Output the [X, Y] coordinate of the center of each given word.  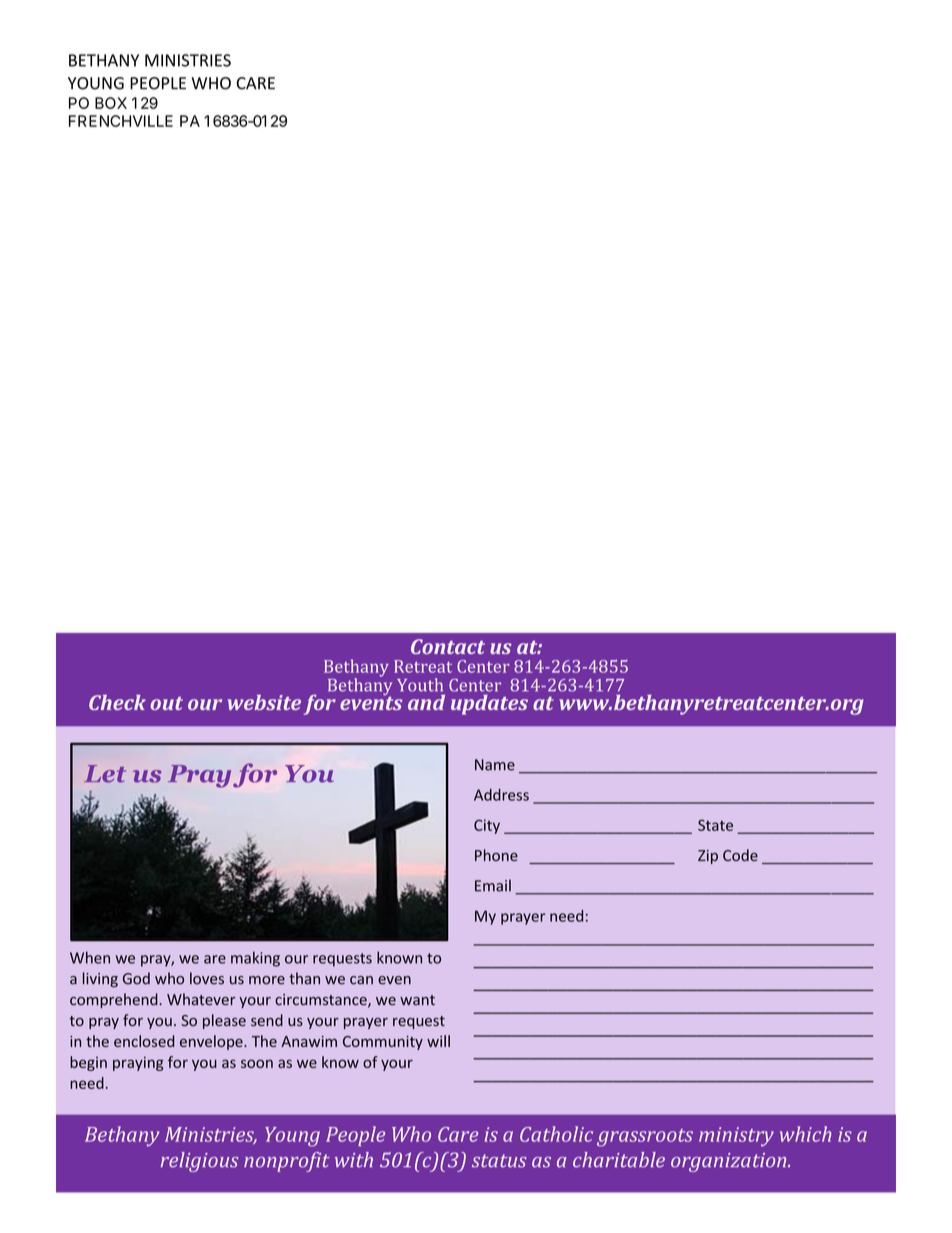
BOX [111, 103]
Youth [420, 685]
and [426, 702]
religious [199, 1162]
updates [489, 705]
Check [117, 702]
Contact [448, 646]
